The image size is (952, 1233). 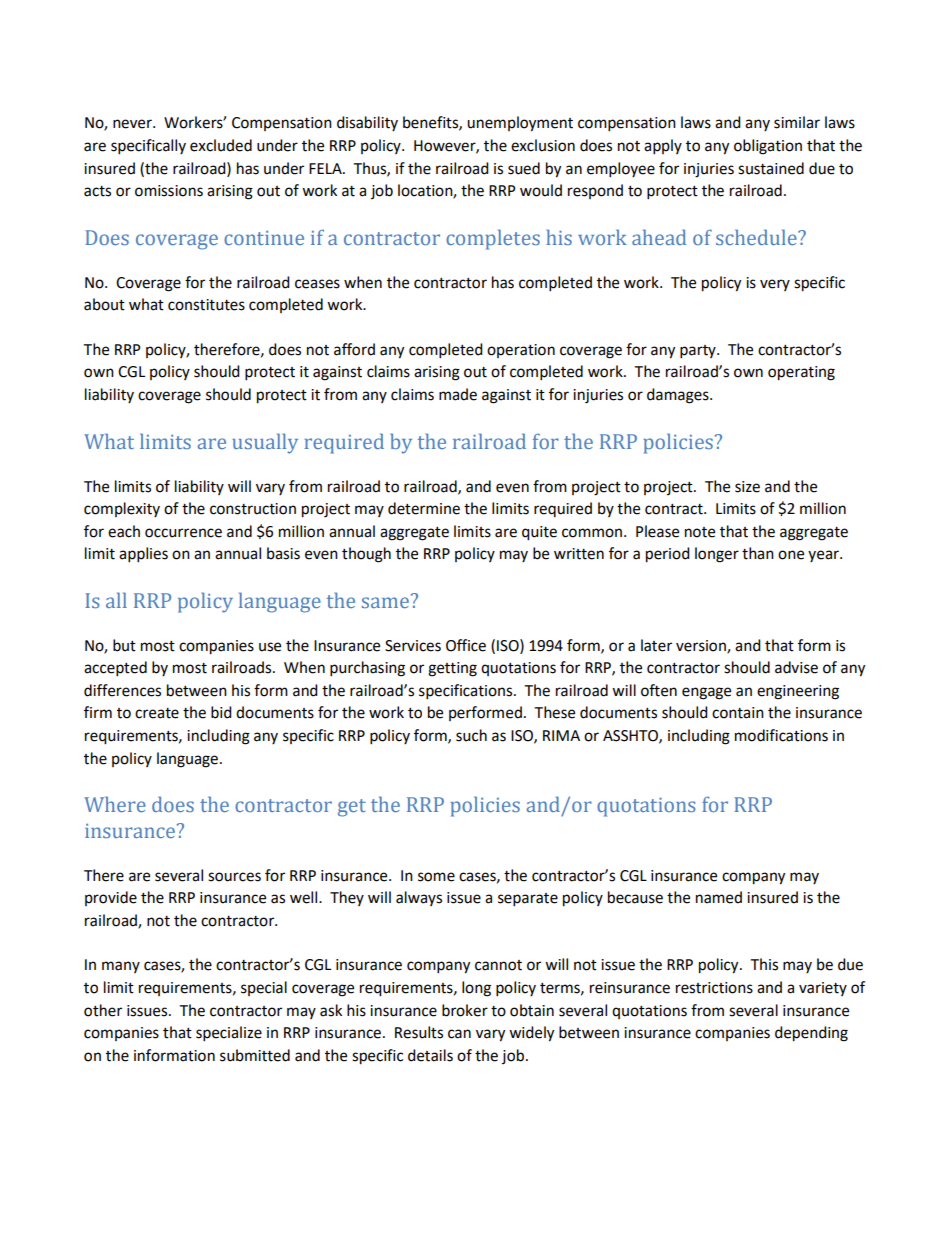 I want to click on applies, so click(x=143, y=555).
